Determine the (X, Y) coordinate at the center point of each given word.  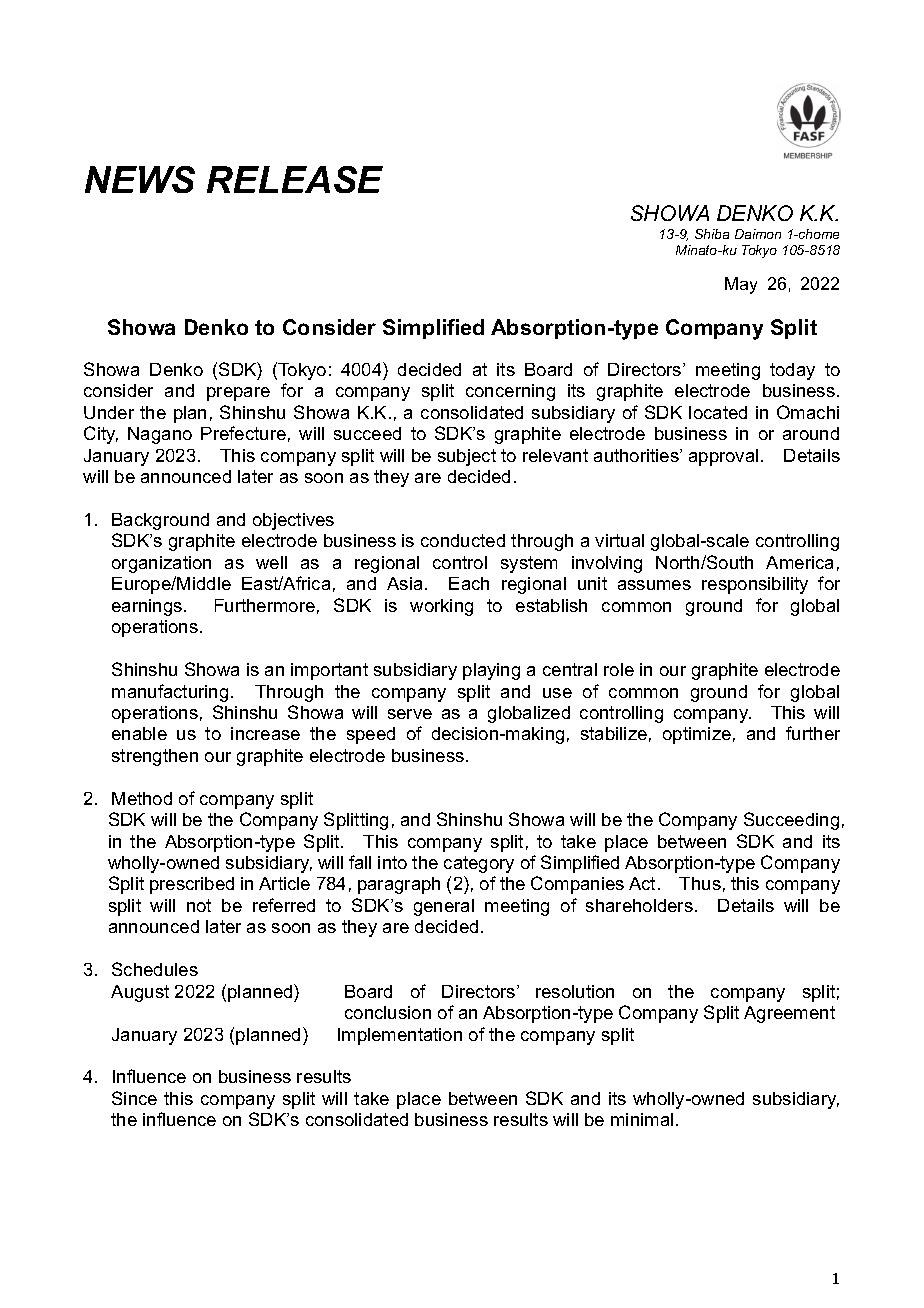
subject (467, 457)
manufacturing (170, 693)
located (718, 412)
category (479, 864)
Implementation (400, 1036)
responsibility (755, 585)
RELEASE (295, 179)
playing (491, 671)
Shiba (712, 234)
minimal (642, 1119)
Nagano (160, 435)
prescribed (192, 885)
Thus (700, 883)
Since (134, 1098)
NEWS (140, 179)
